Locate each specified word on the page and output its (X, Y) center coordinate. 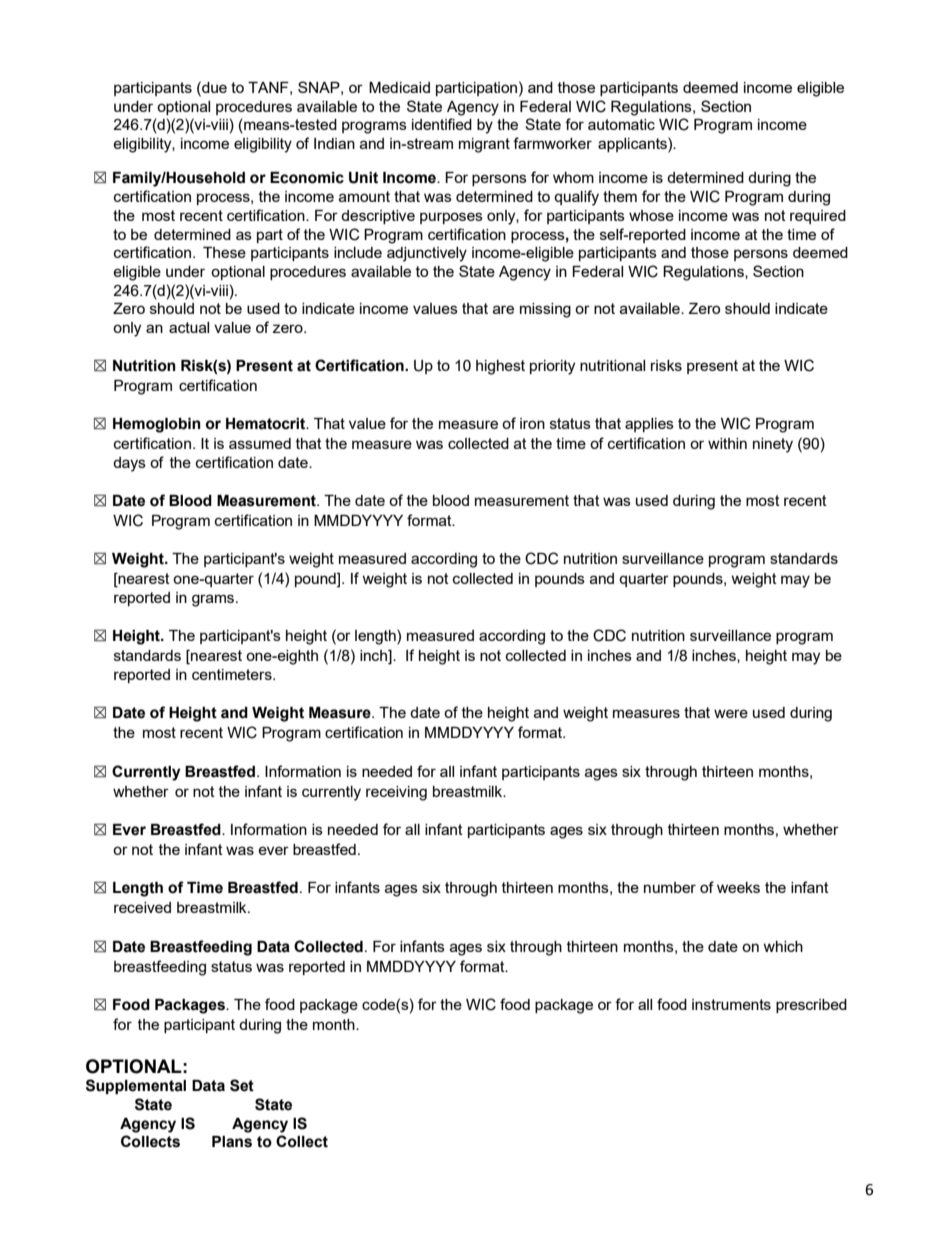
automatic (621, 124)
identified (442, 124)
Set (242, 1085)
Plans (232, 1142)
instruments (731, 1004)
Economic (307, 178)
